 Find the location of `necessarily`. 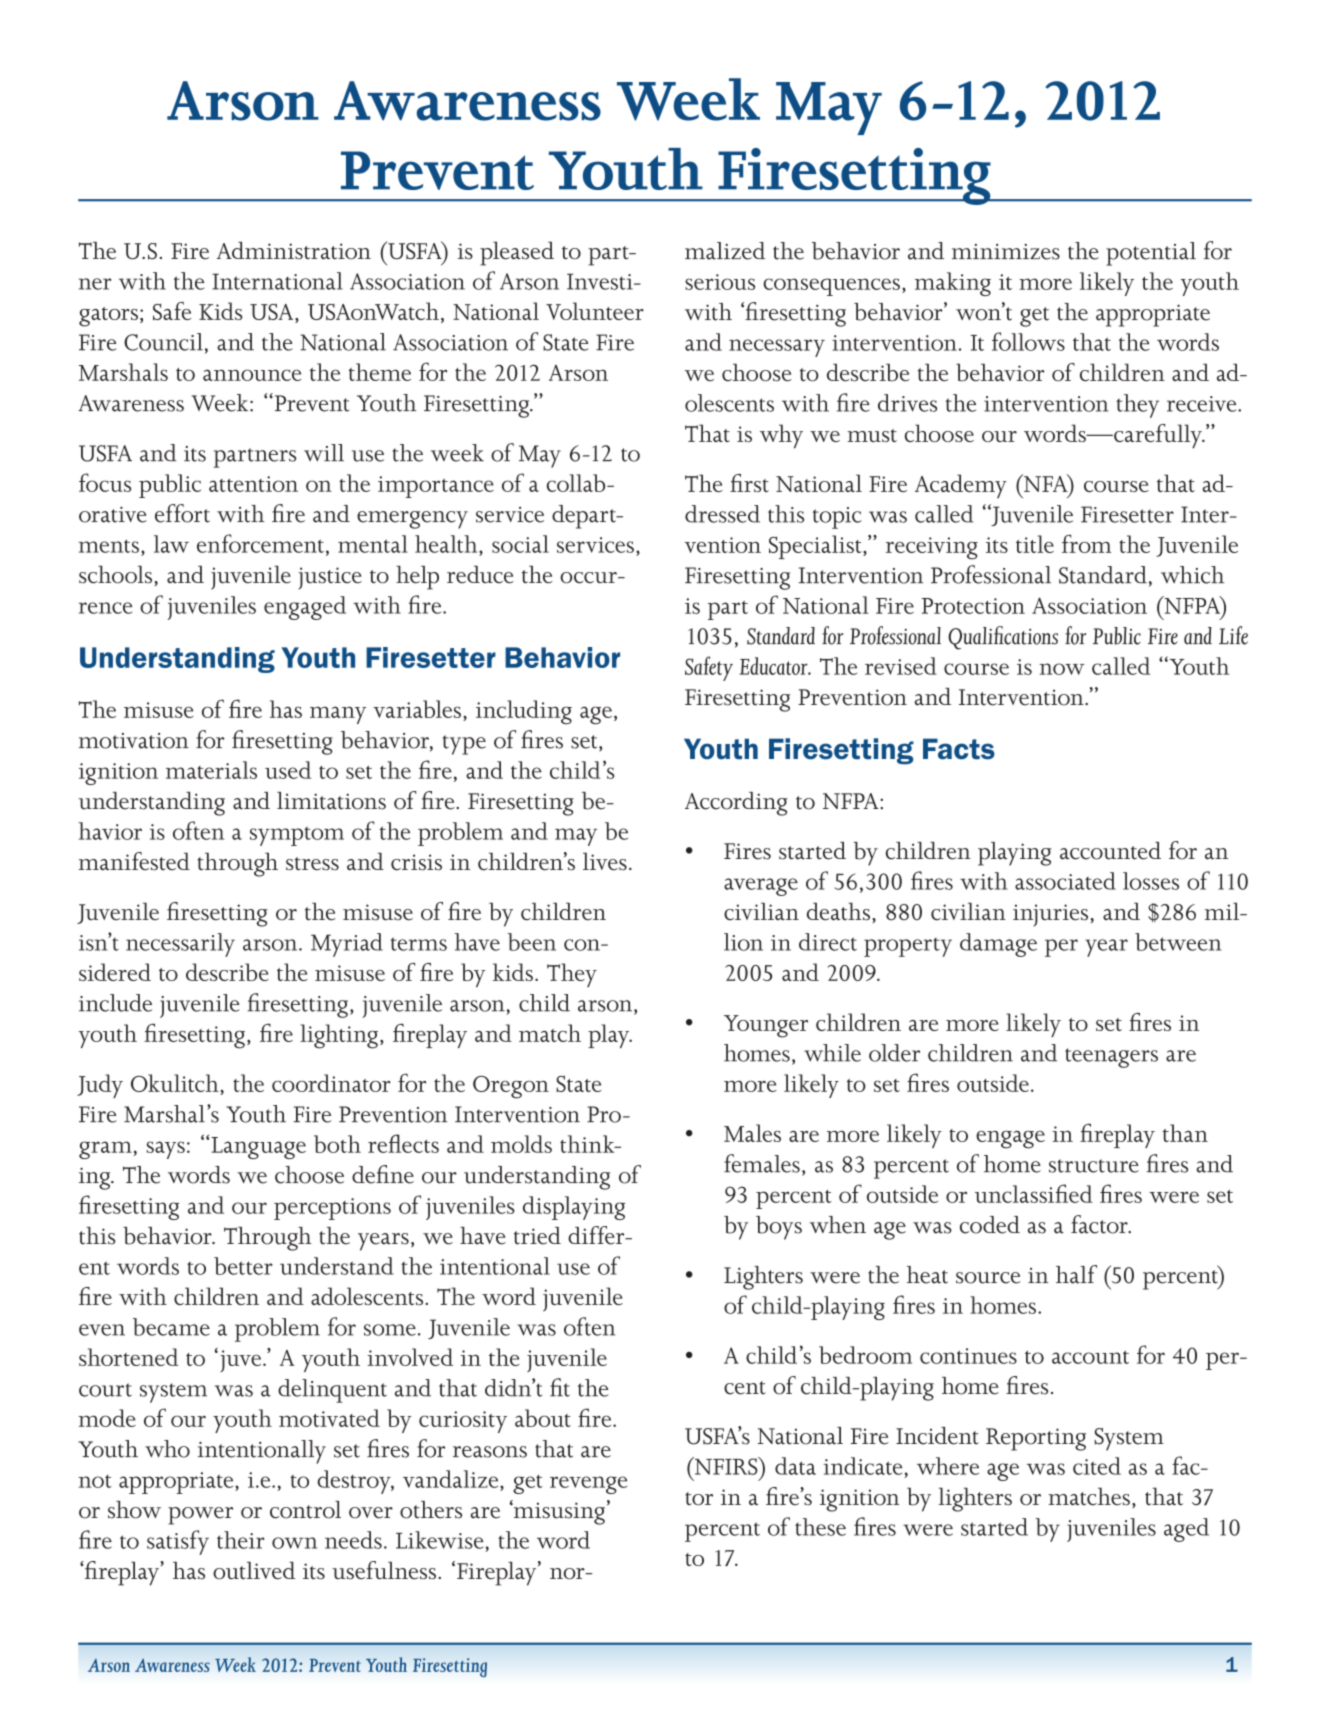

necessarily is located at coordinates (180, 945).
